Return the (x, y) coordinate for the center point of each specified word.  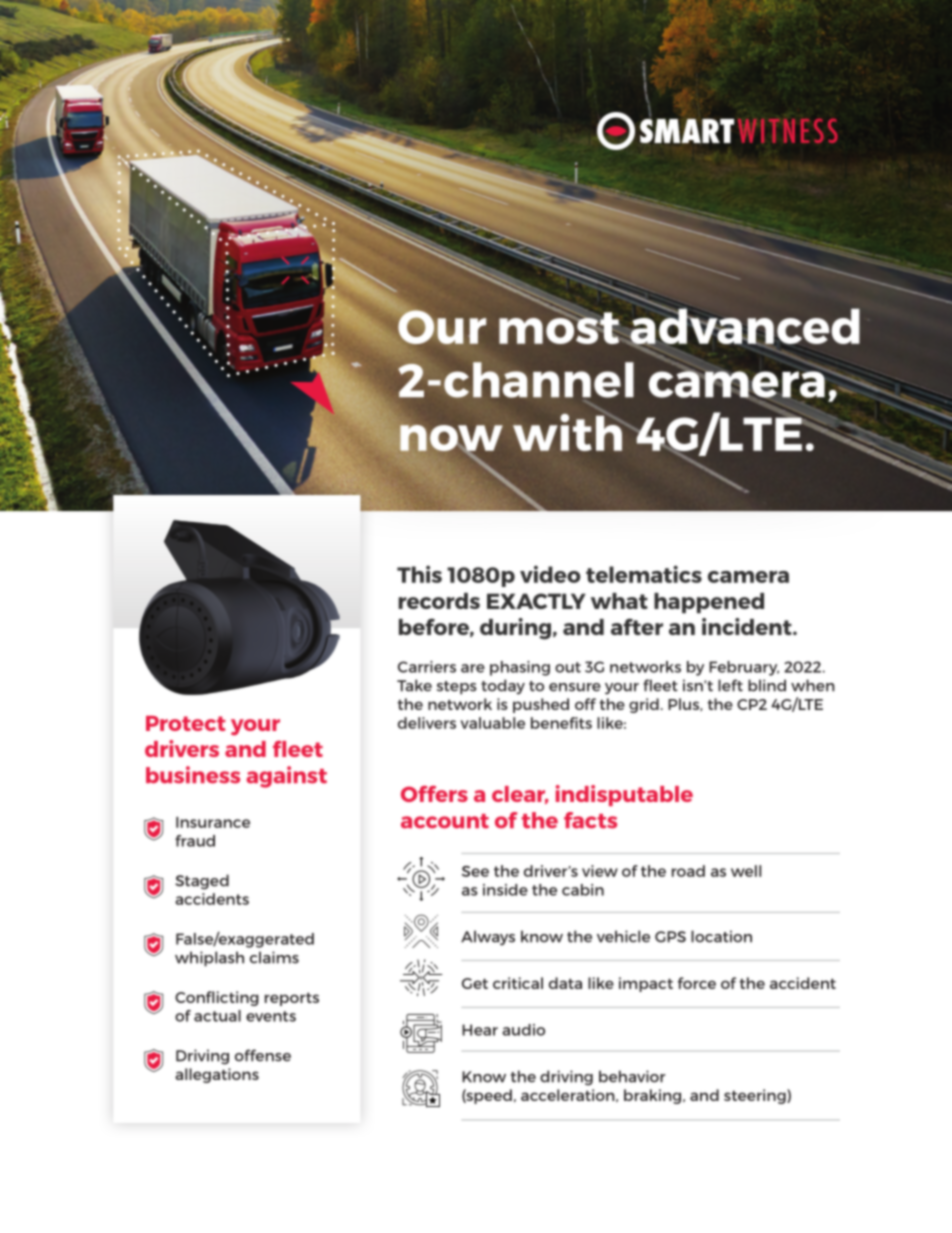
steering (756, 1096)
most (560, 327)
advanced (744, 326)
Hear (480, 1030)
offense (263, 1055)
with (568, 432)
